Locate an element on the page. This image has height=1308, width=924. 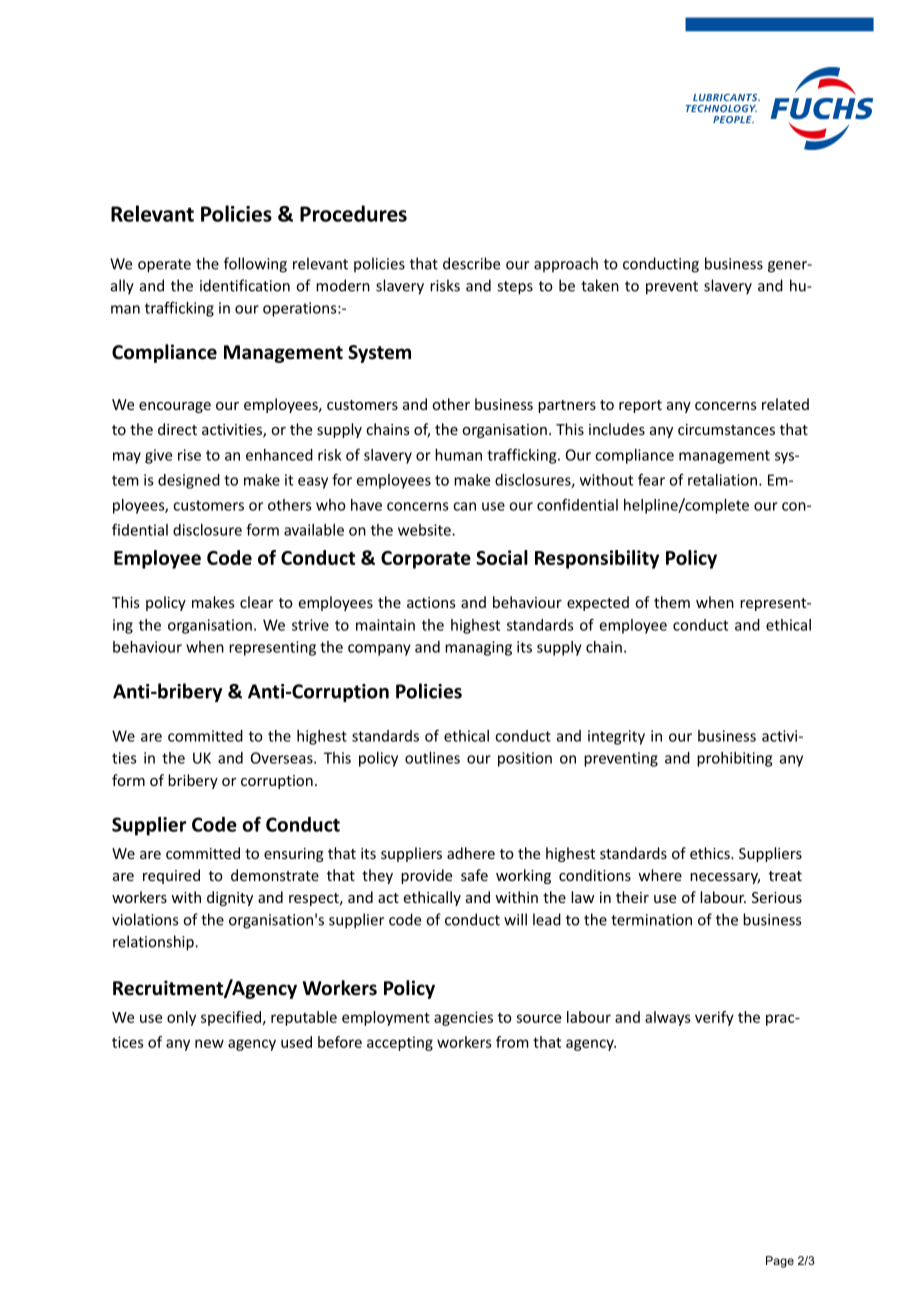
where is located at coordinates (660, 875).
